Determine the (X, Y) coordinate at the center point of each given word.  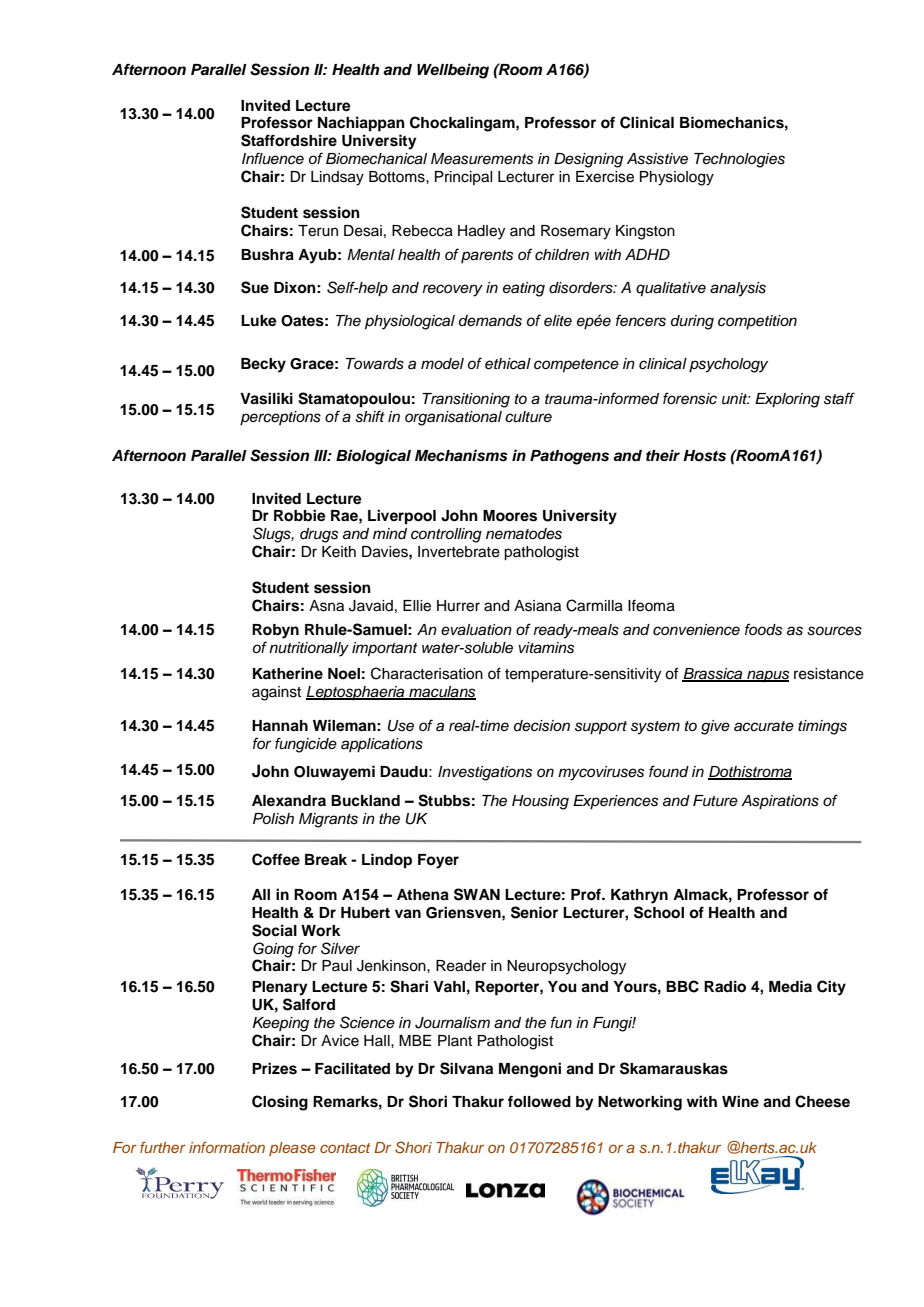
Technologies (739, 160)
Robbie (300, 515)
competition (757, 322)
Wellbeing (453, 71)
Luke (259, 321)
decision (542, 726)
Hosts (704, 456)
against (276, 693)
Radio (725, 986)
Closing (280, 1103)
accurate (764, 726)
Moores (510, 516)
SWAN (477, 894)
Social (274, 930)
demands (490, 321)
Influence (273, 158)
